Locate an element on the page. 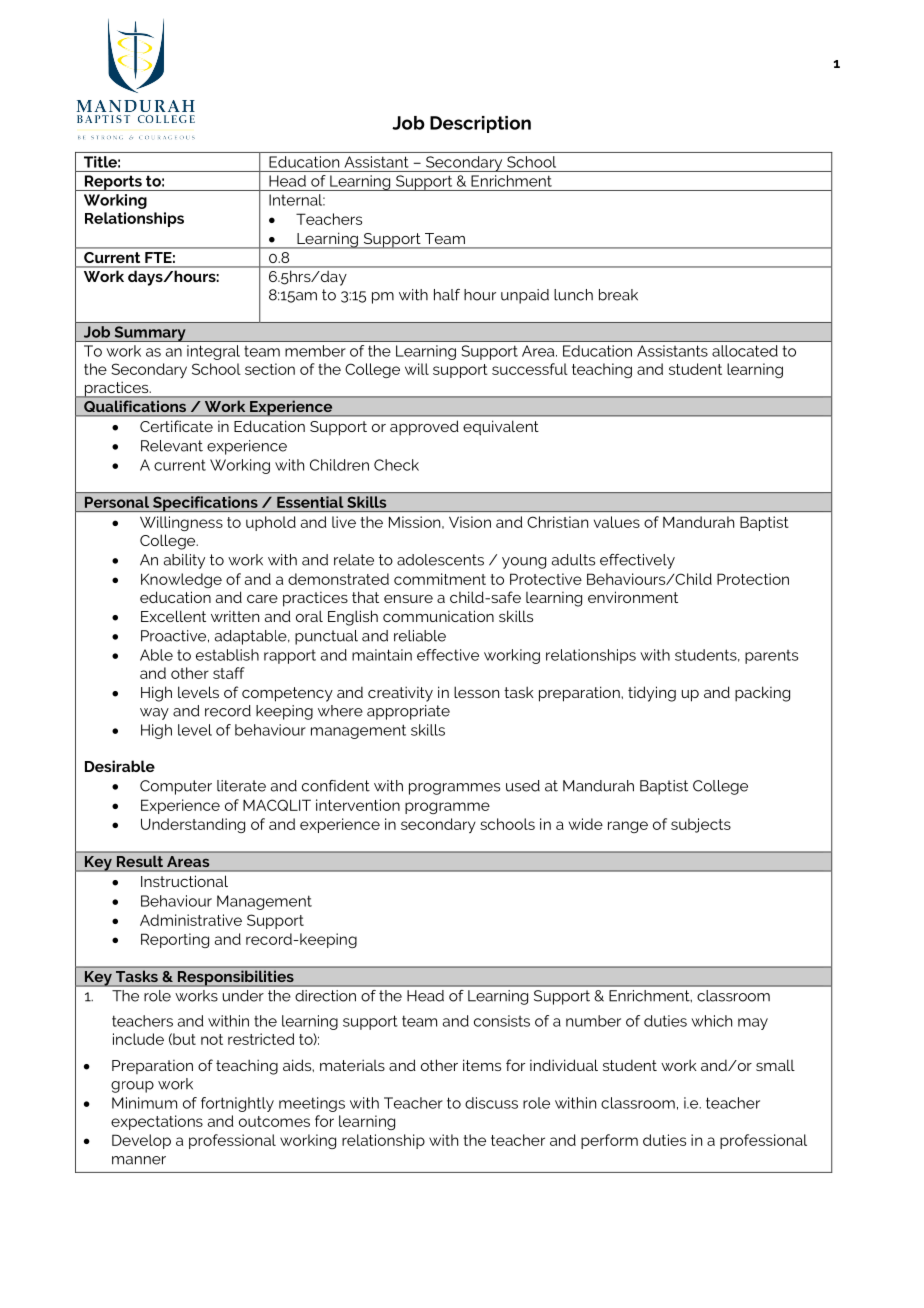 The width and height of the image is (924, 1308). Check is located at coordinates (396, 465).
